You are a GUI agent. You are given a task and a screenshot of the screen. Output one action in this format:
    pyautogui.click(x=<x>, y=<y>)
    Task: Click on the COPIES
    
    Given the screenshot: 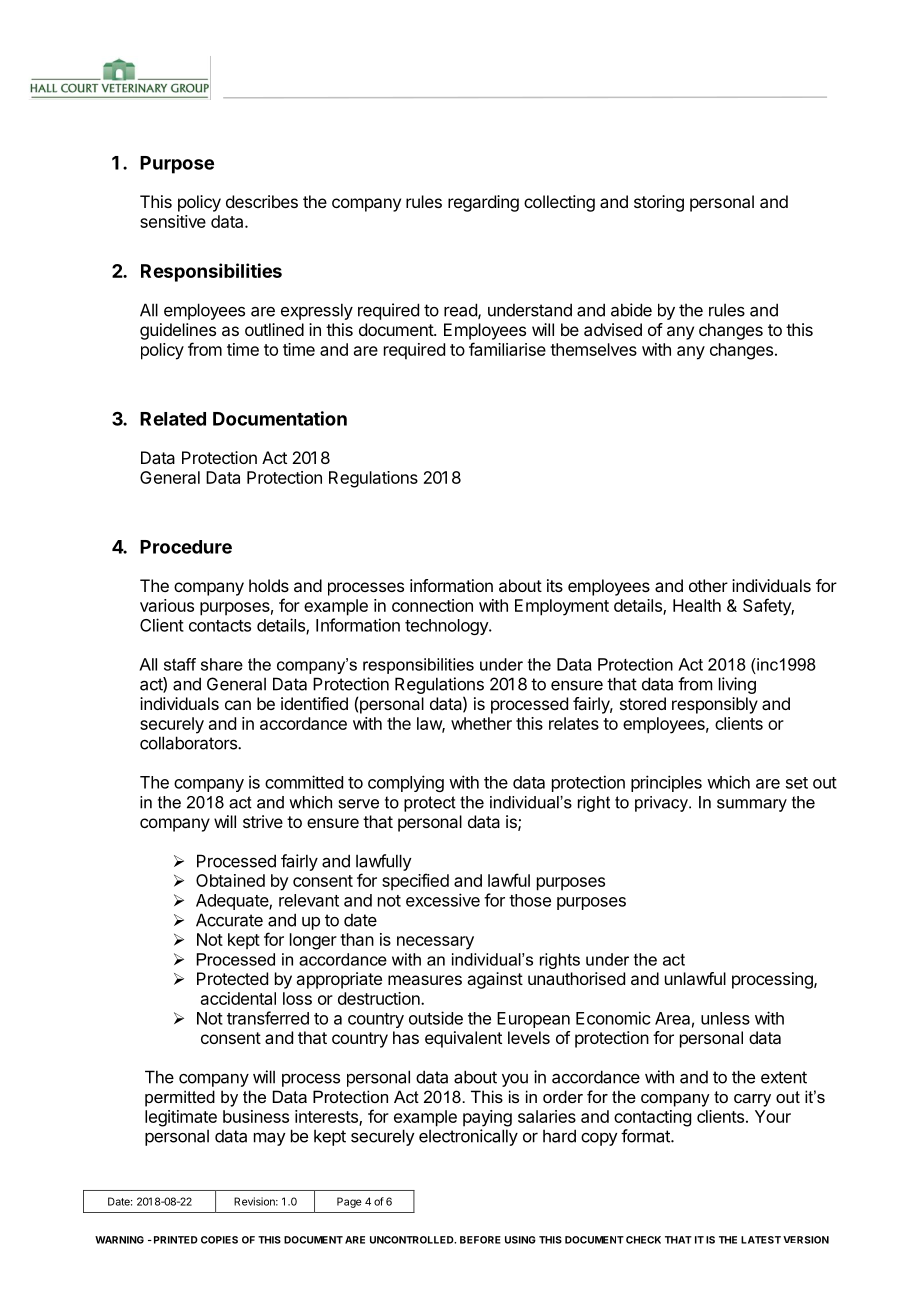 What is the action you would take?
    pyautogui.click(x=219, y=1240)
